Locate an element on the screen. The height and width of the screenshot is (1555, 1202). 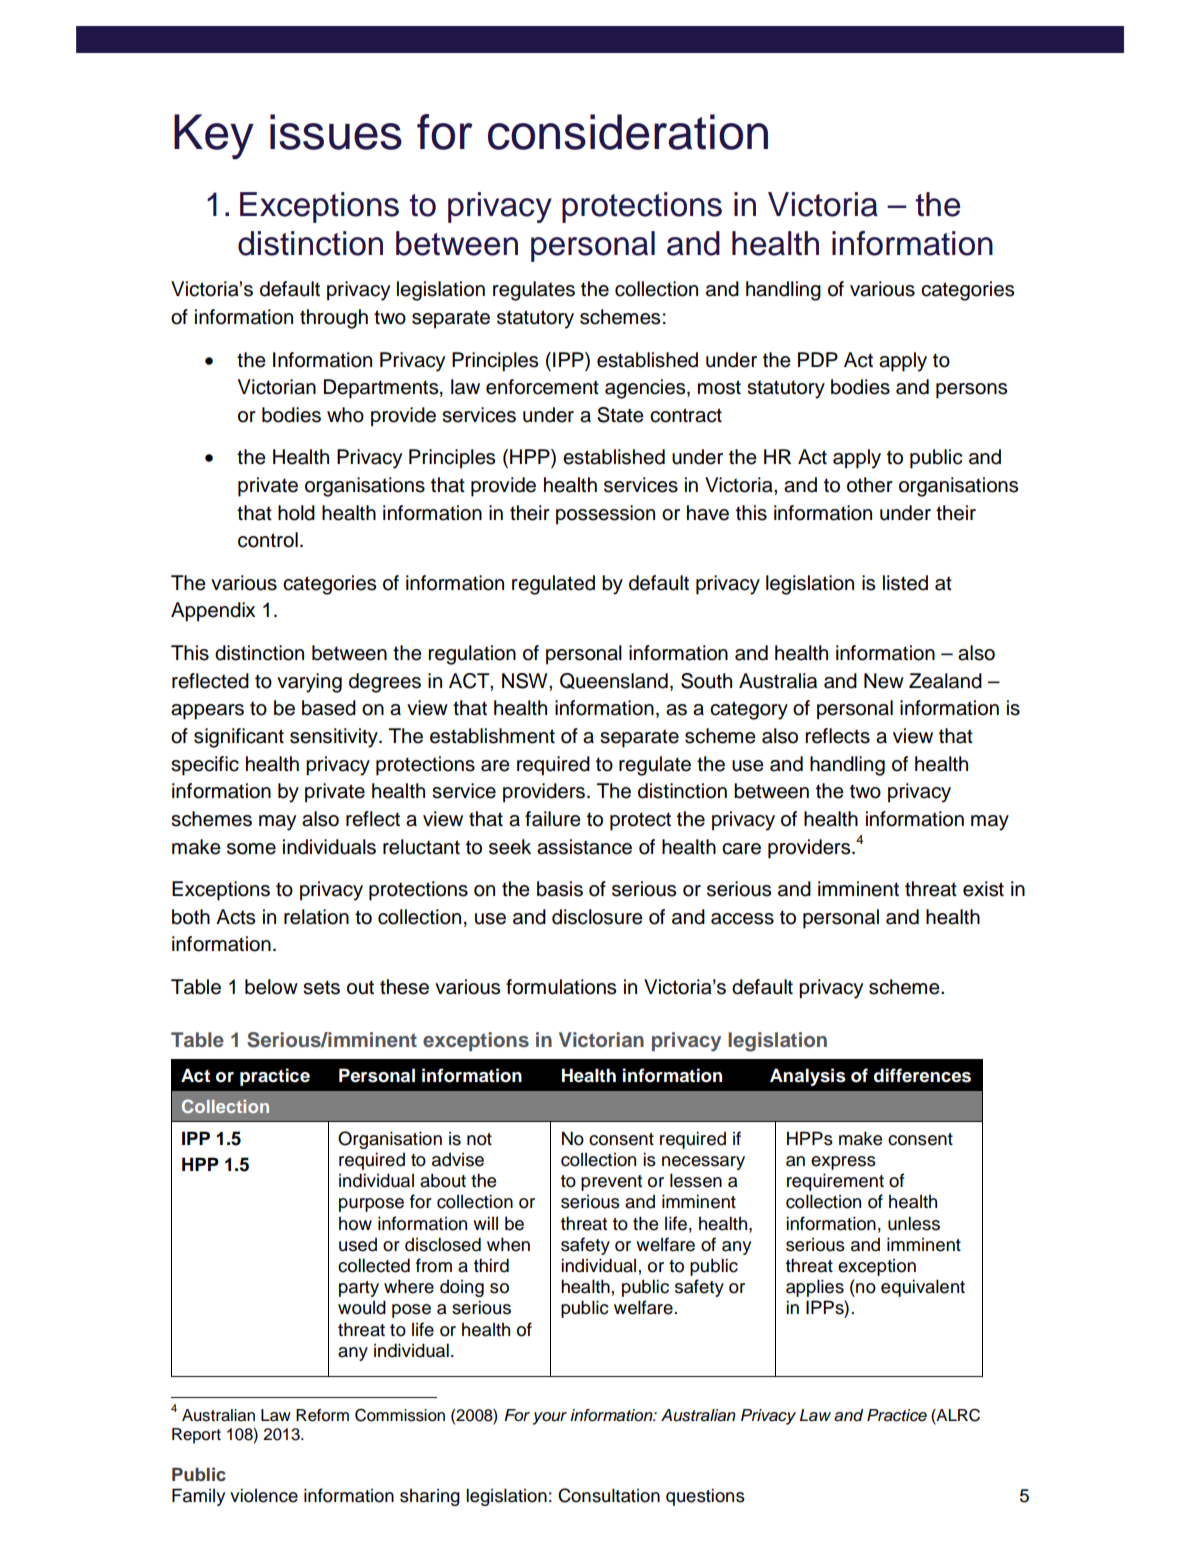
issues is located at coordinates (336, 132).
